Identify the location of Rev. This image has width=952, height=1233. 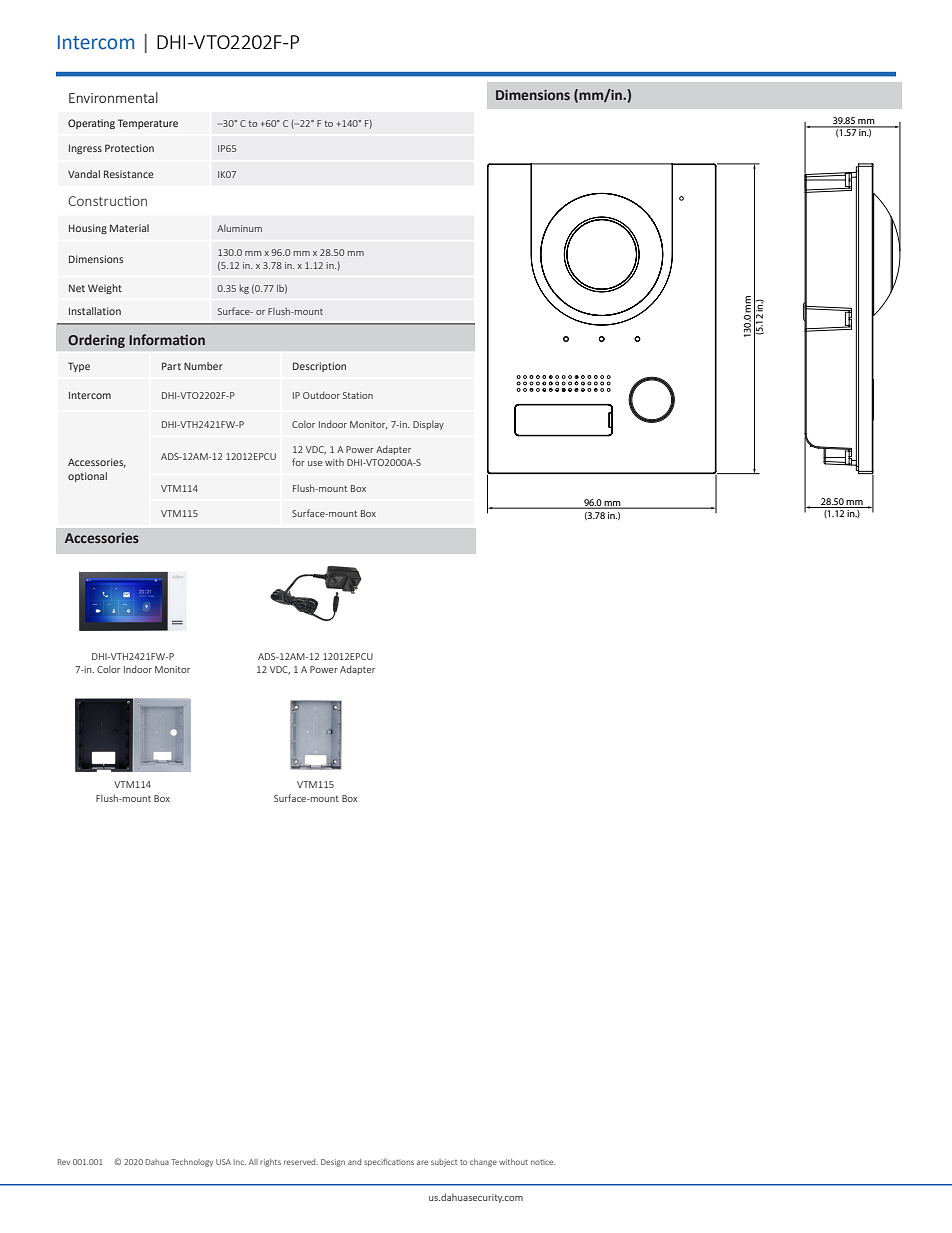
(64, 1162).
